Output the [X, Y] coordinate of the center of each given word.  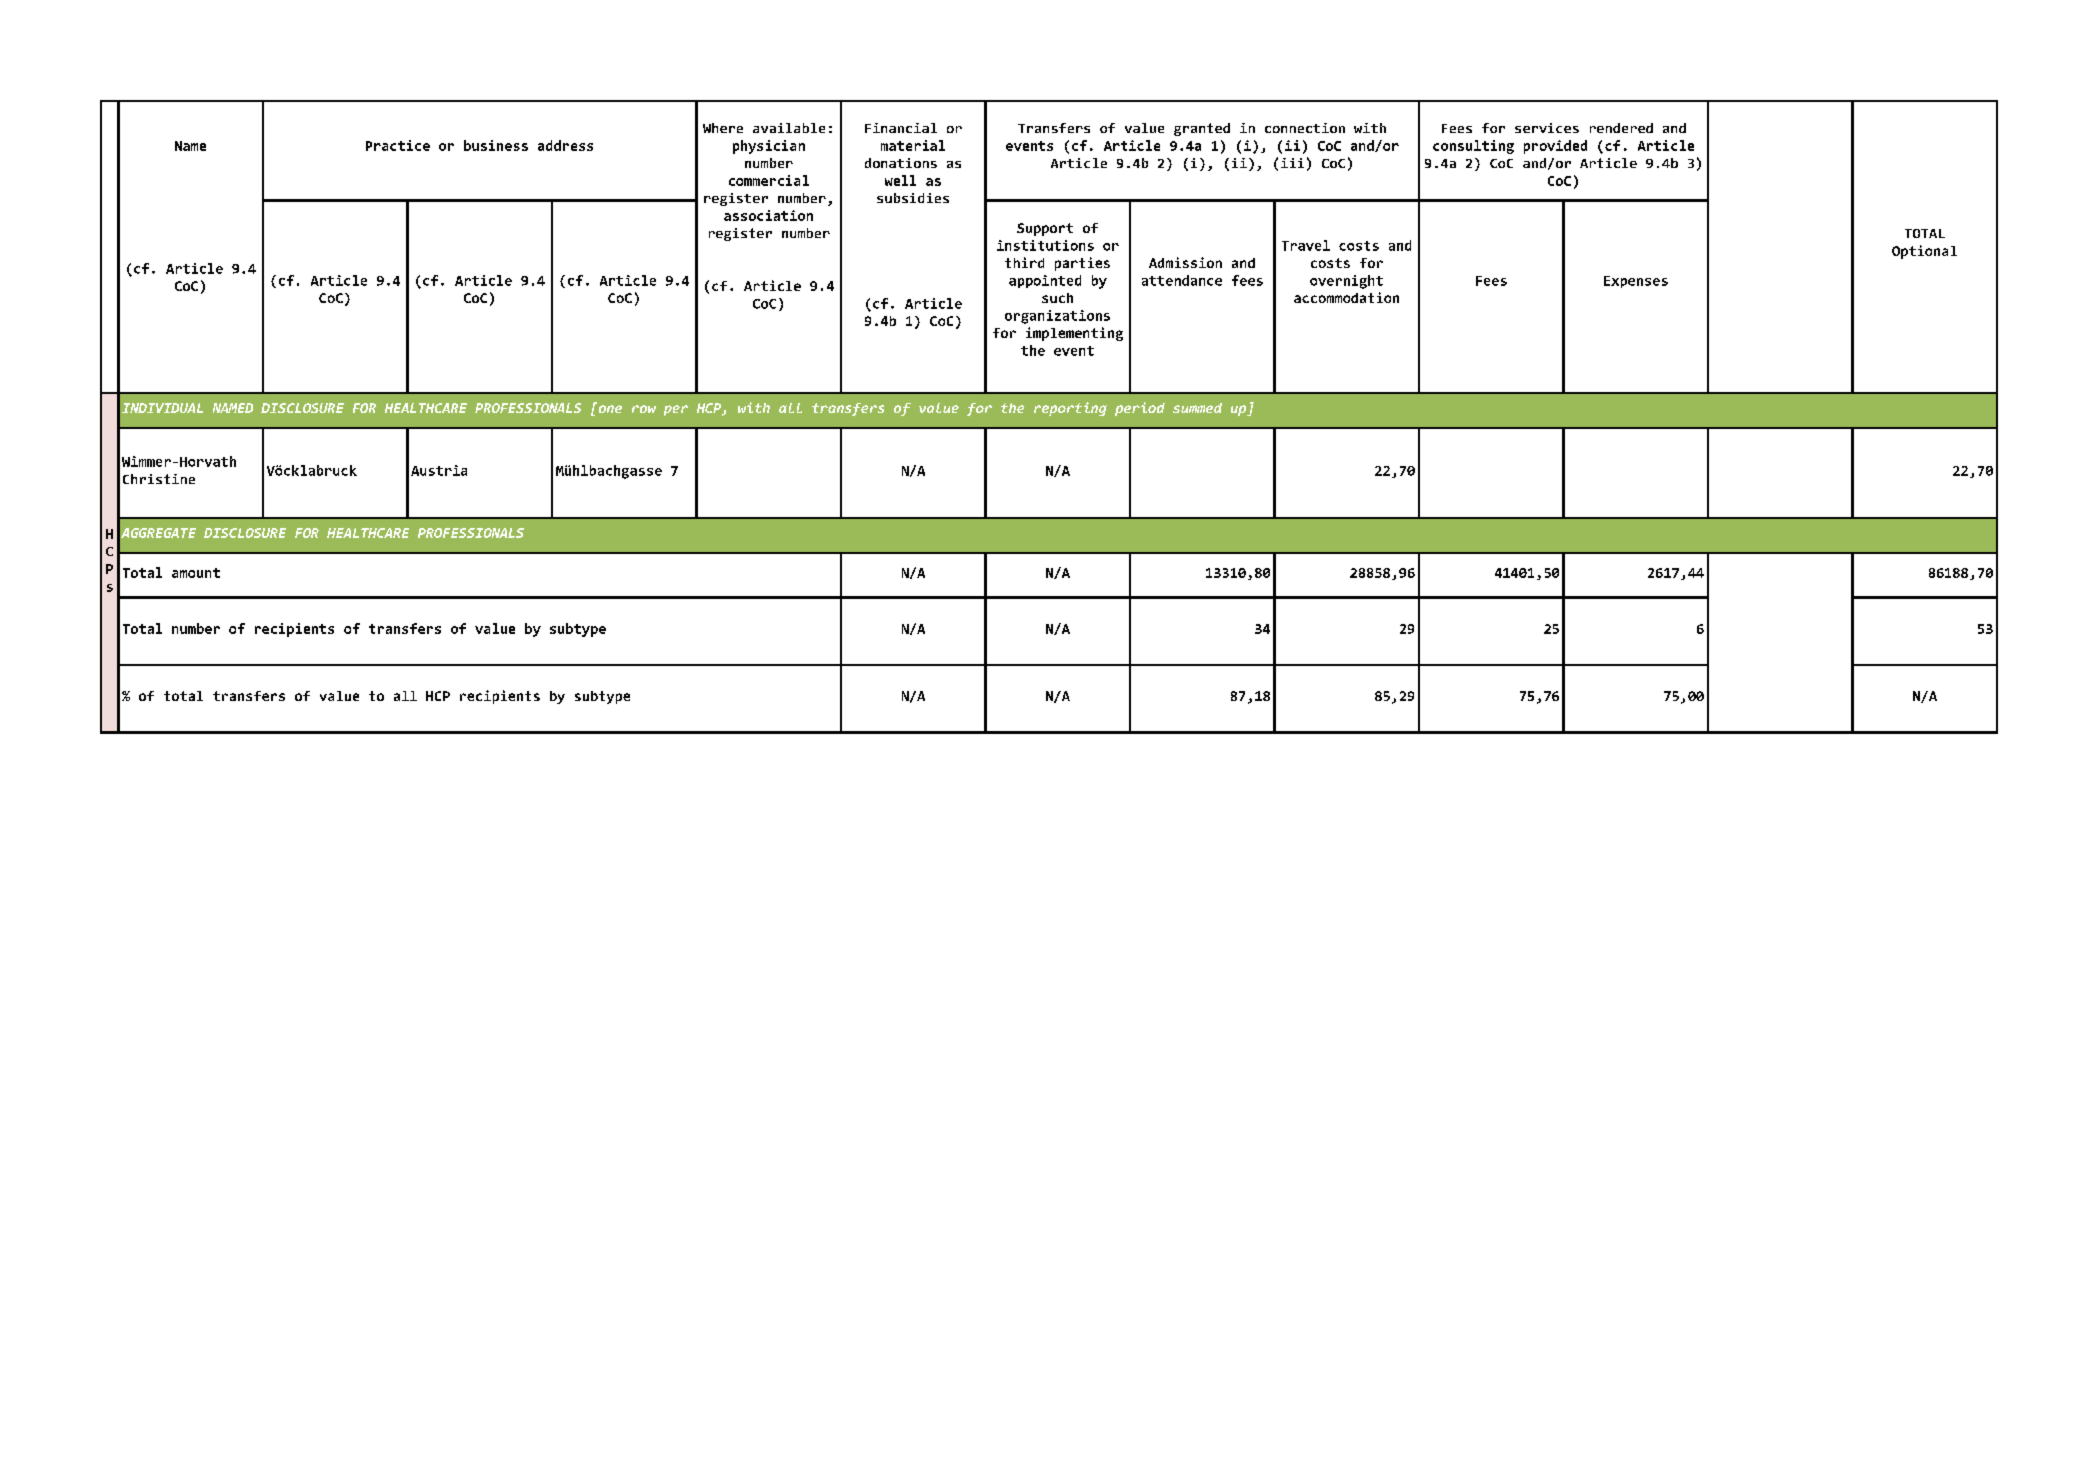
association [768, 215]
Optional [1924, 252]
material [913, 145]
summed [1197, 408]
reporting [1070, 409]
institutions [1045, 245]
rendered [1621, 128]
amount [196, 573]
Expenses [1636, 282]
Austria [439, 470]
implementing [1074, 334]
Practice [398, 145]
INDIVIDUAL [162, 408]
